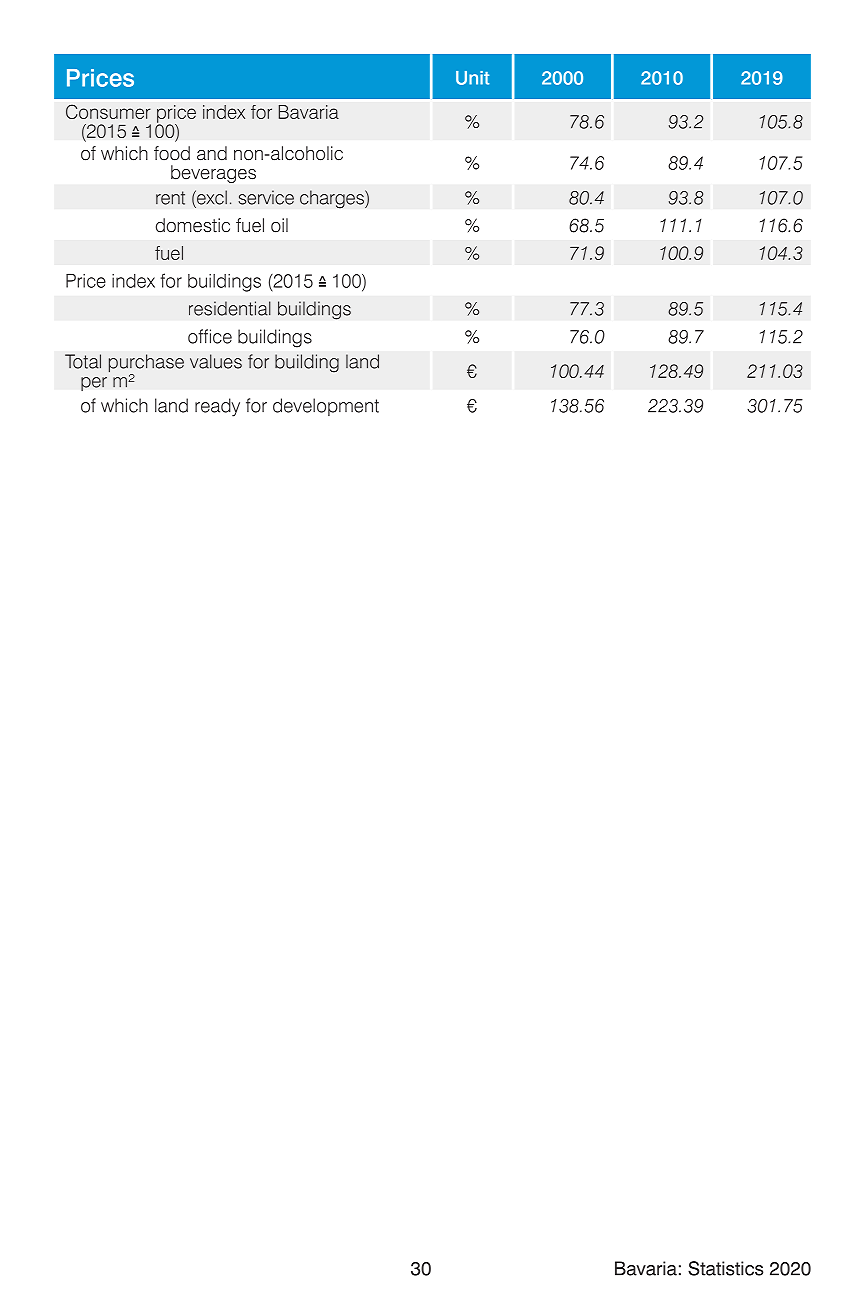  What do you see at coordinates (333, 199) in the screenshot?
I see `charges` at bounding box center [333, 199].
